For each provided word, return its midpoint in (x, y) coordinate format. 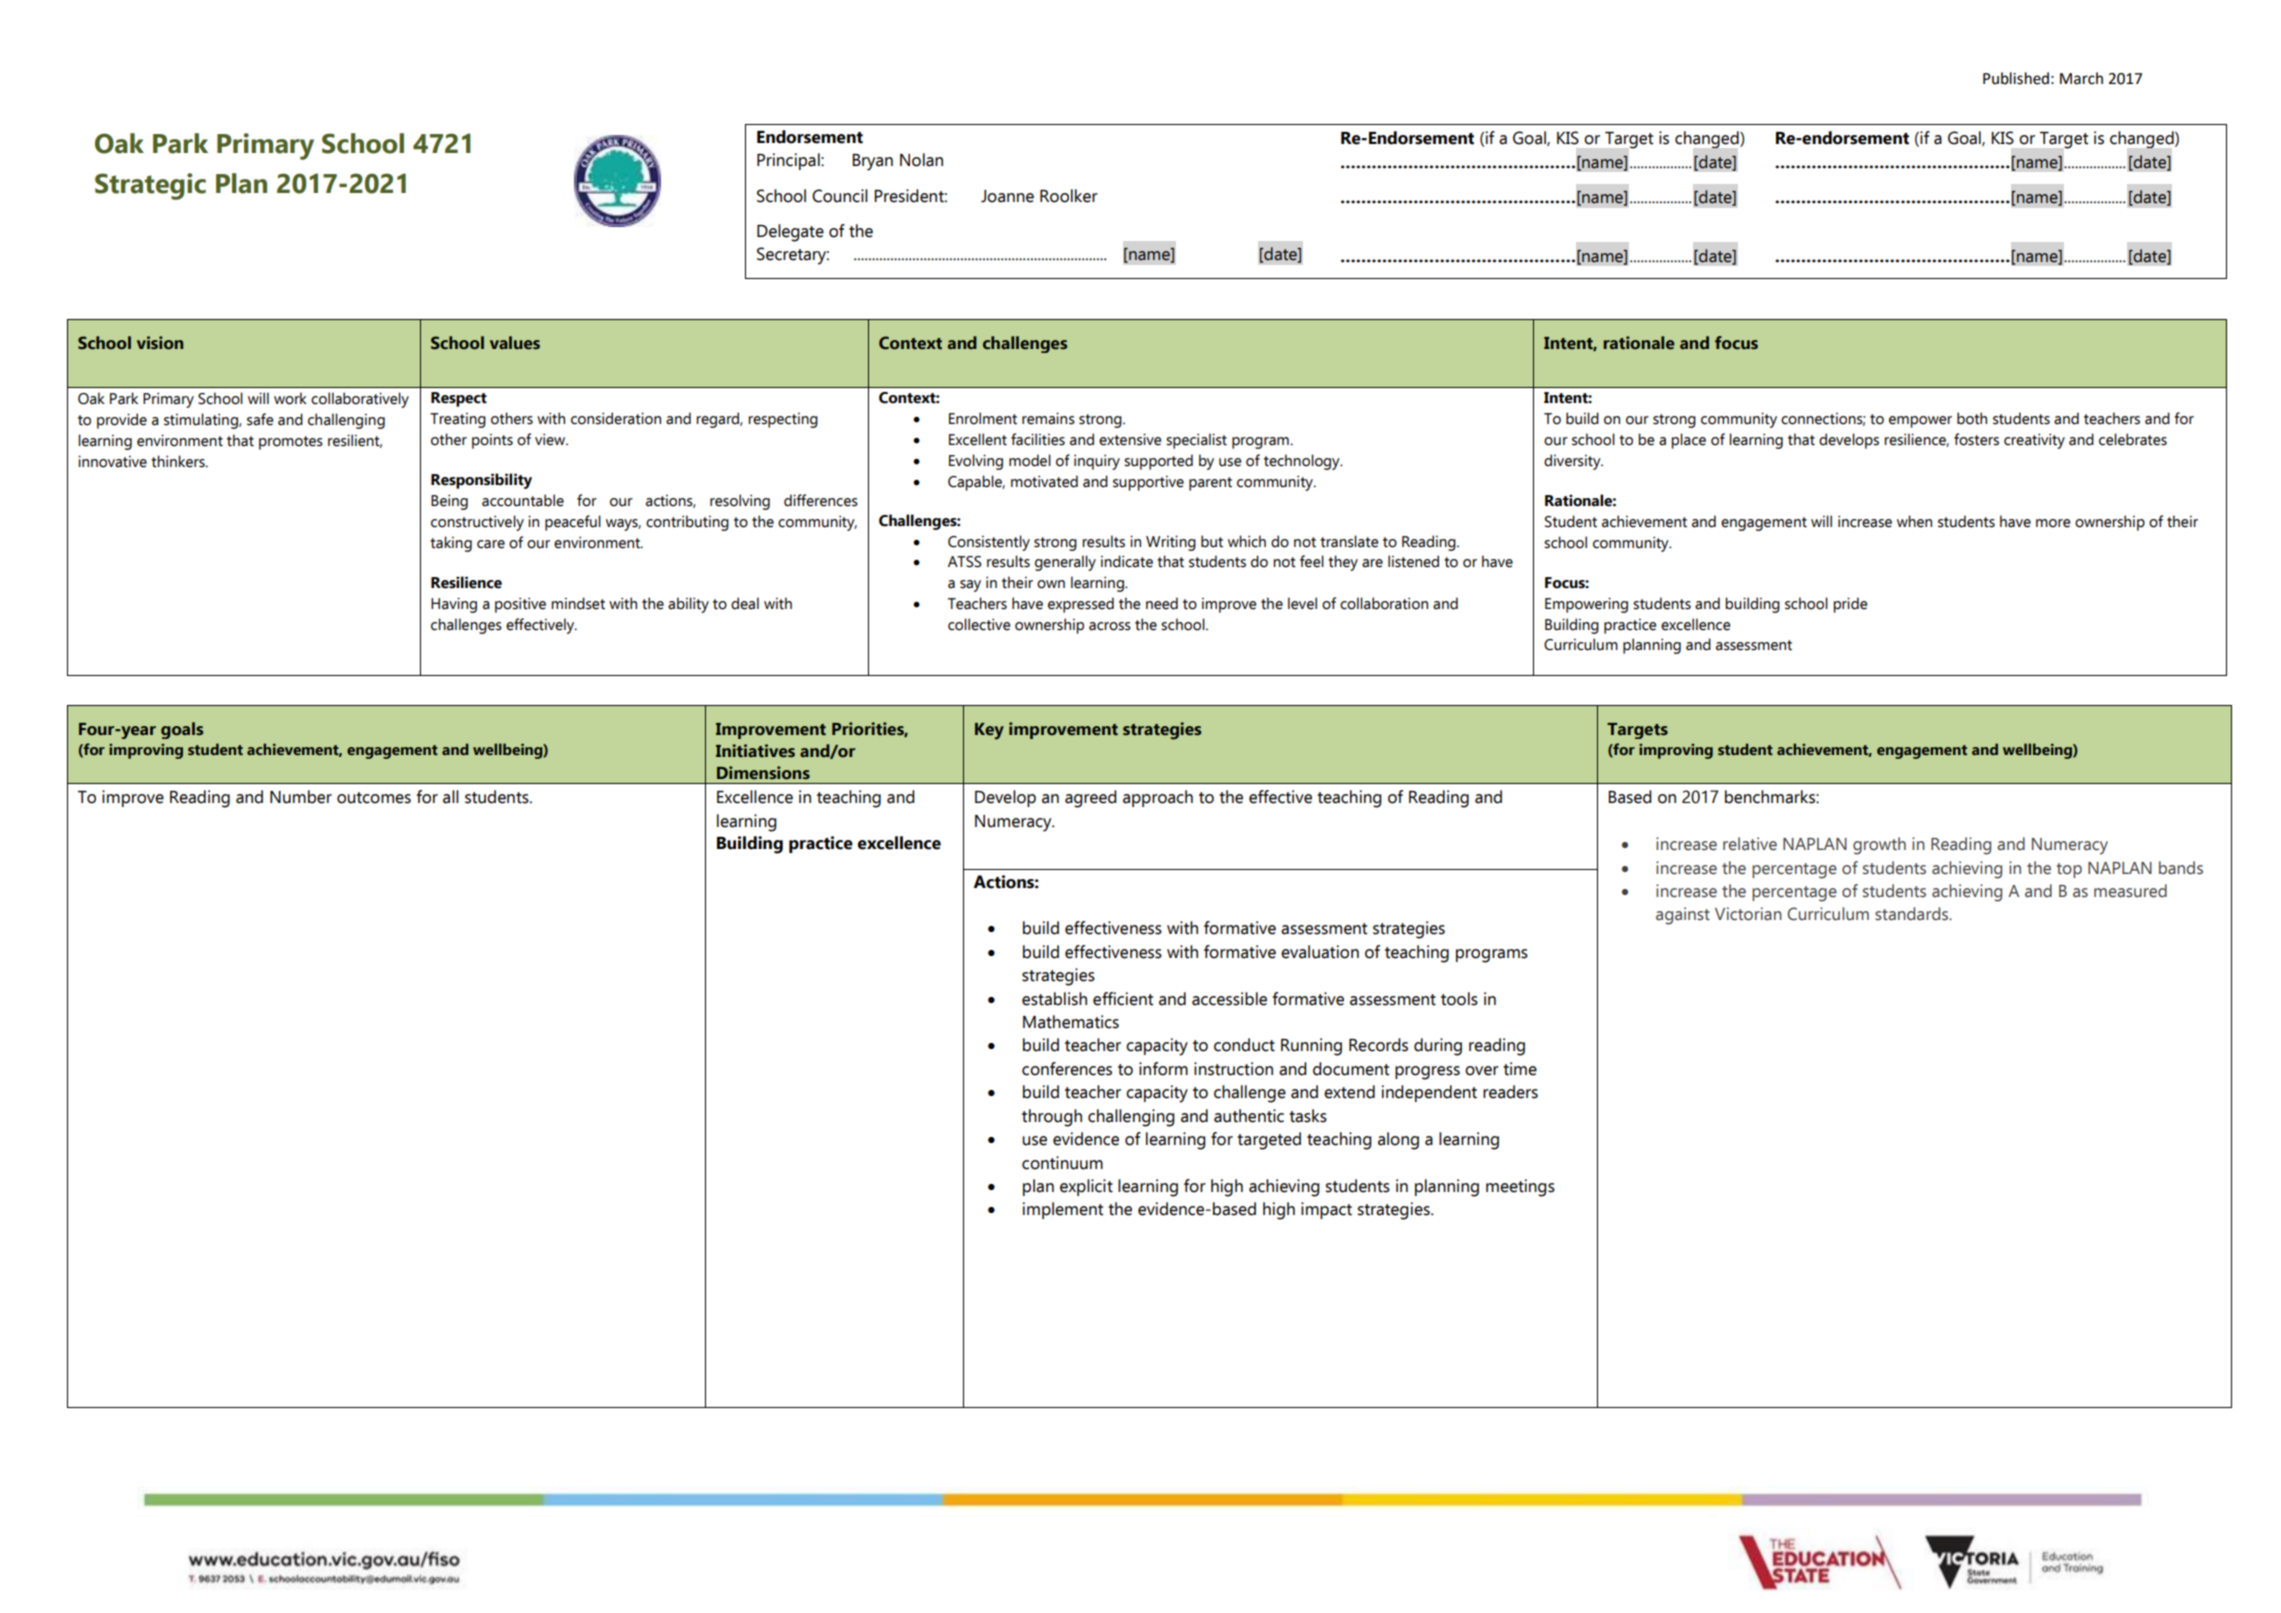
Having (454, 605)
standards (1912, 914)
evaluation (1320, 952)
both (1972, 418)
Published (2016, 78)
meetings (1520, 1188)
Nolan (921, 160)
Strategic (150, 186)
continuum (1062, 1163)
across (1110, 626)
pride (1850, 605)
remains (1048, 418)
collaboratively (360, 400)
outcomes (374, 798)
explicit (1086, 1187)
